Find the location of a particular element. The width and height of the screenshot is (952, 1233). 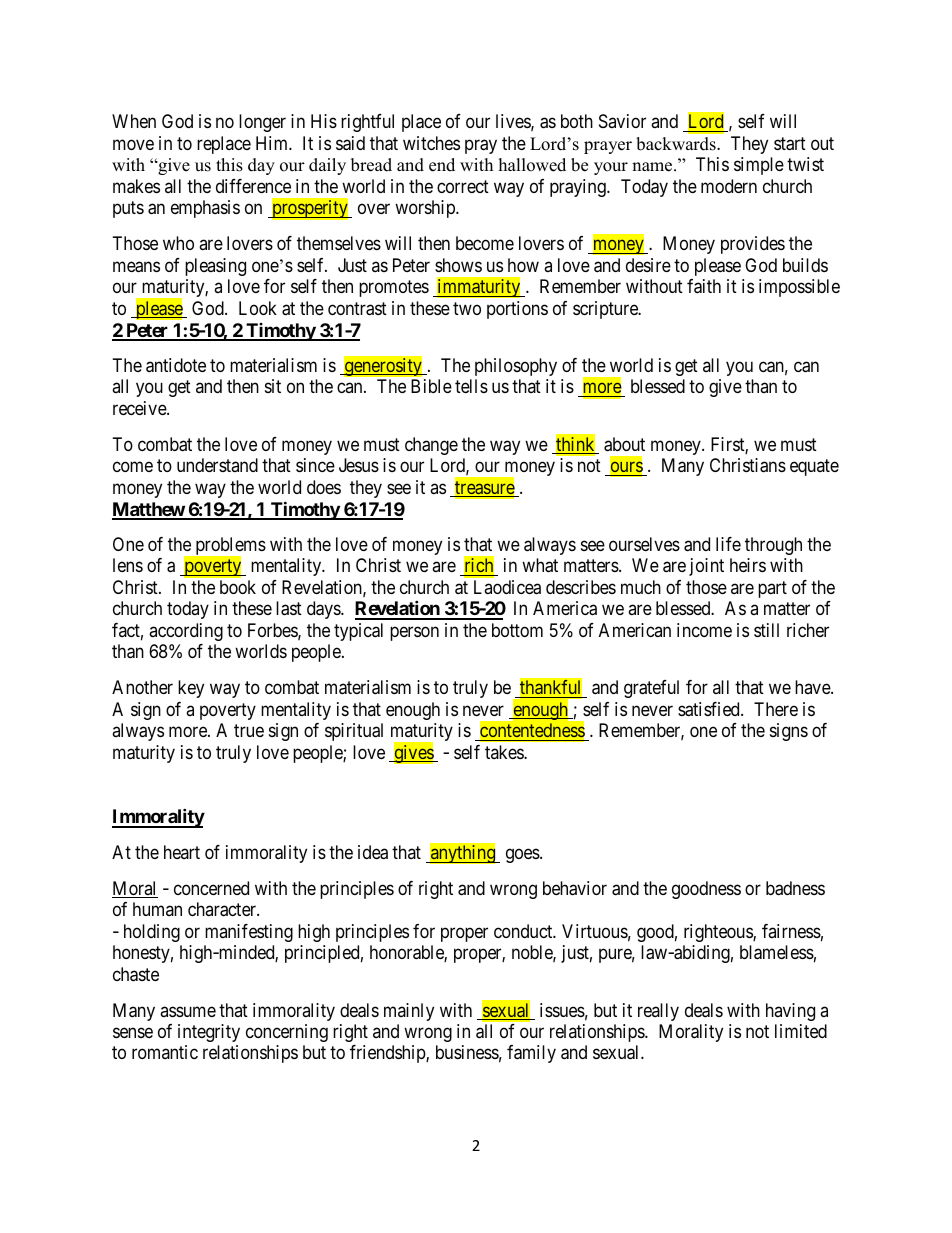

anything is located at coordinates (463, 854).
